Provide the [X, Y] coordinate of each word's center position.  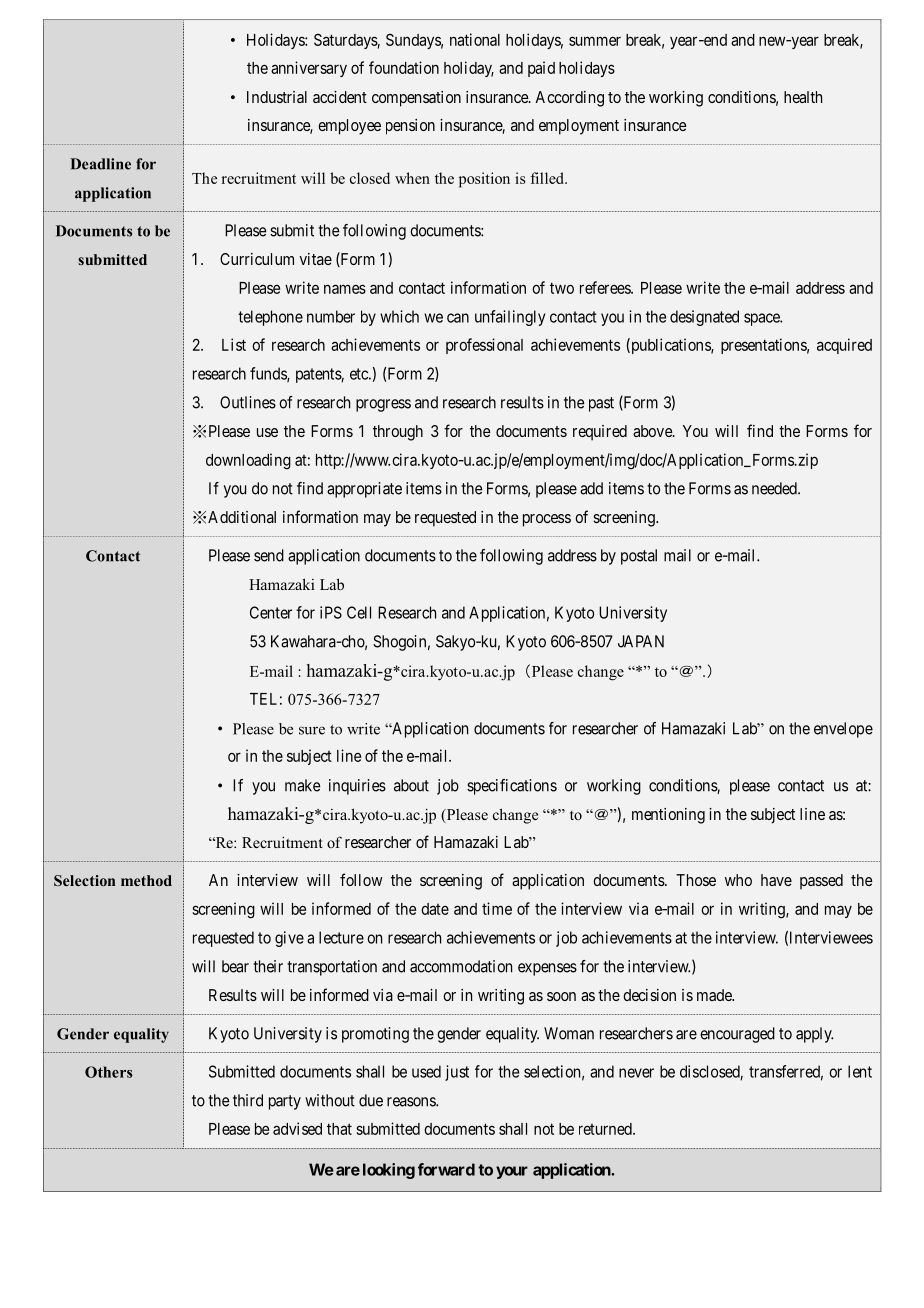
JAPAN [641, 641]
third [248, 1100]
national [475, 39]
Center [271, 612]
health [803, 97]
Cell [359, 612]
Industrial [277, 97]
